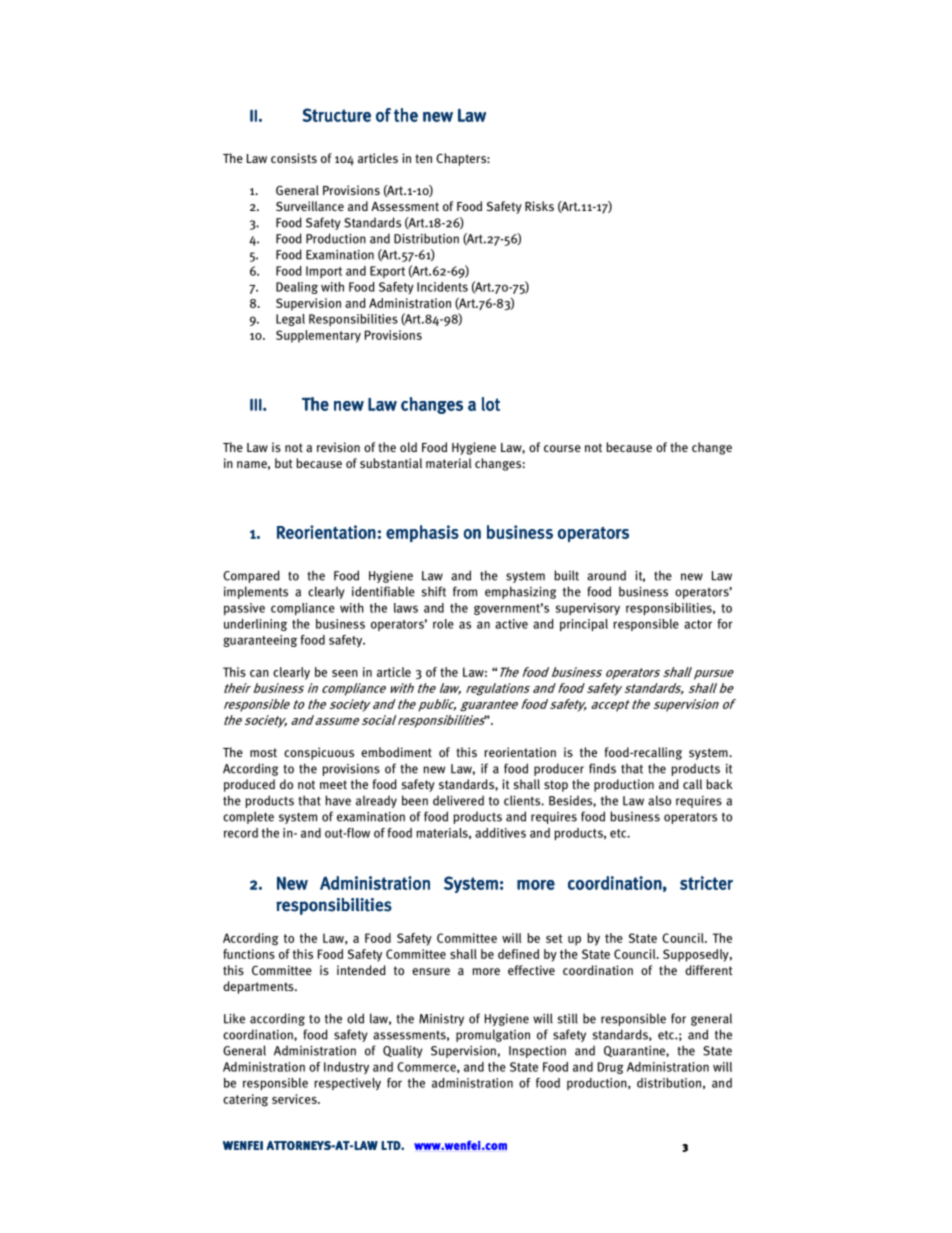 The height and width of the screenshot is (1233, 952). I want to click on also, so click(659, 800).
